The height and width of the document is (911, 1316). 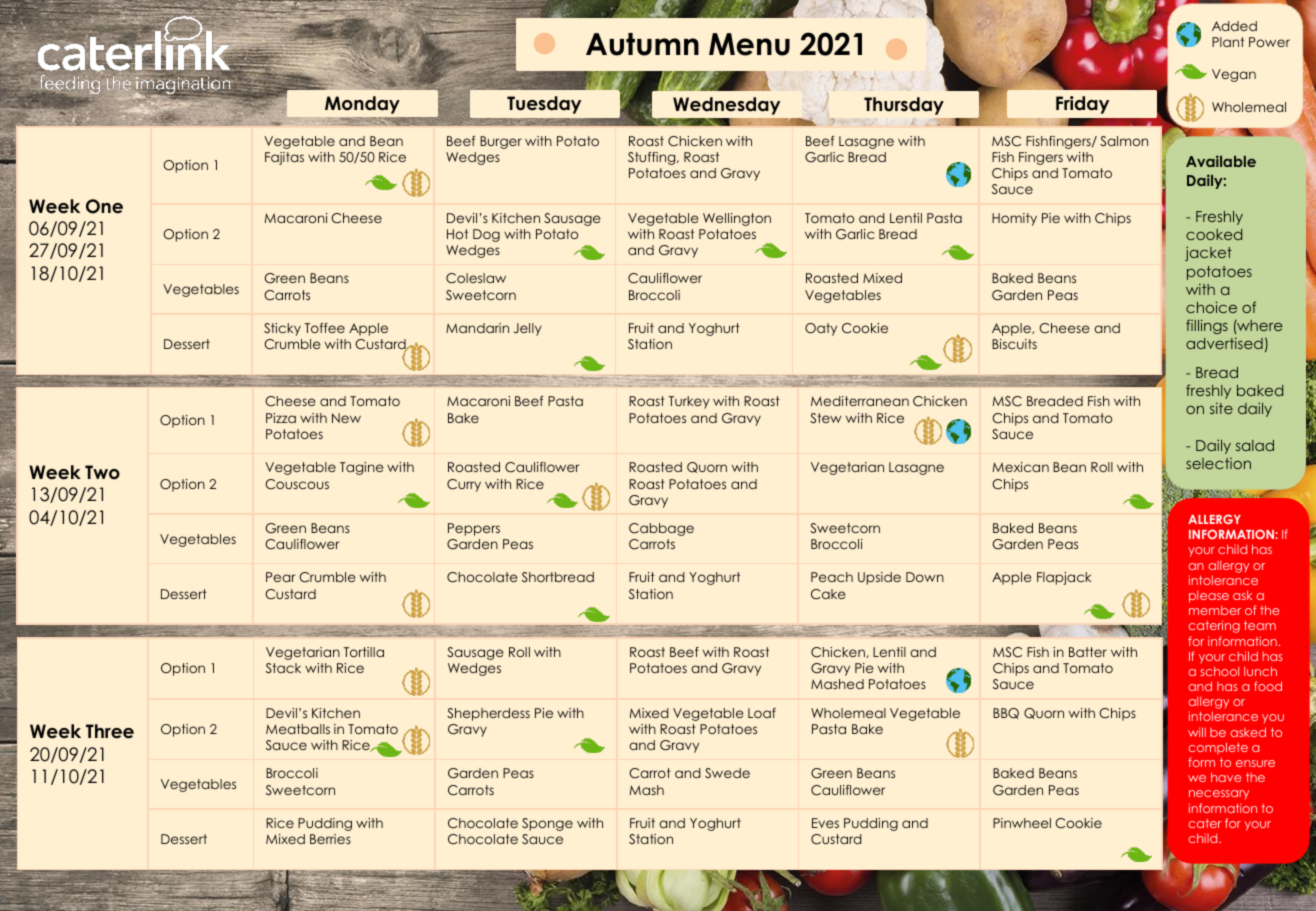 I want to click on Swede, so click(x=727, y=773).
